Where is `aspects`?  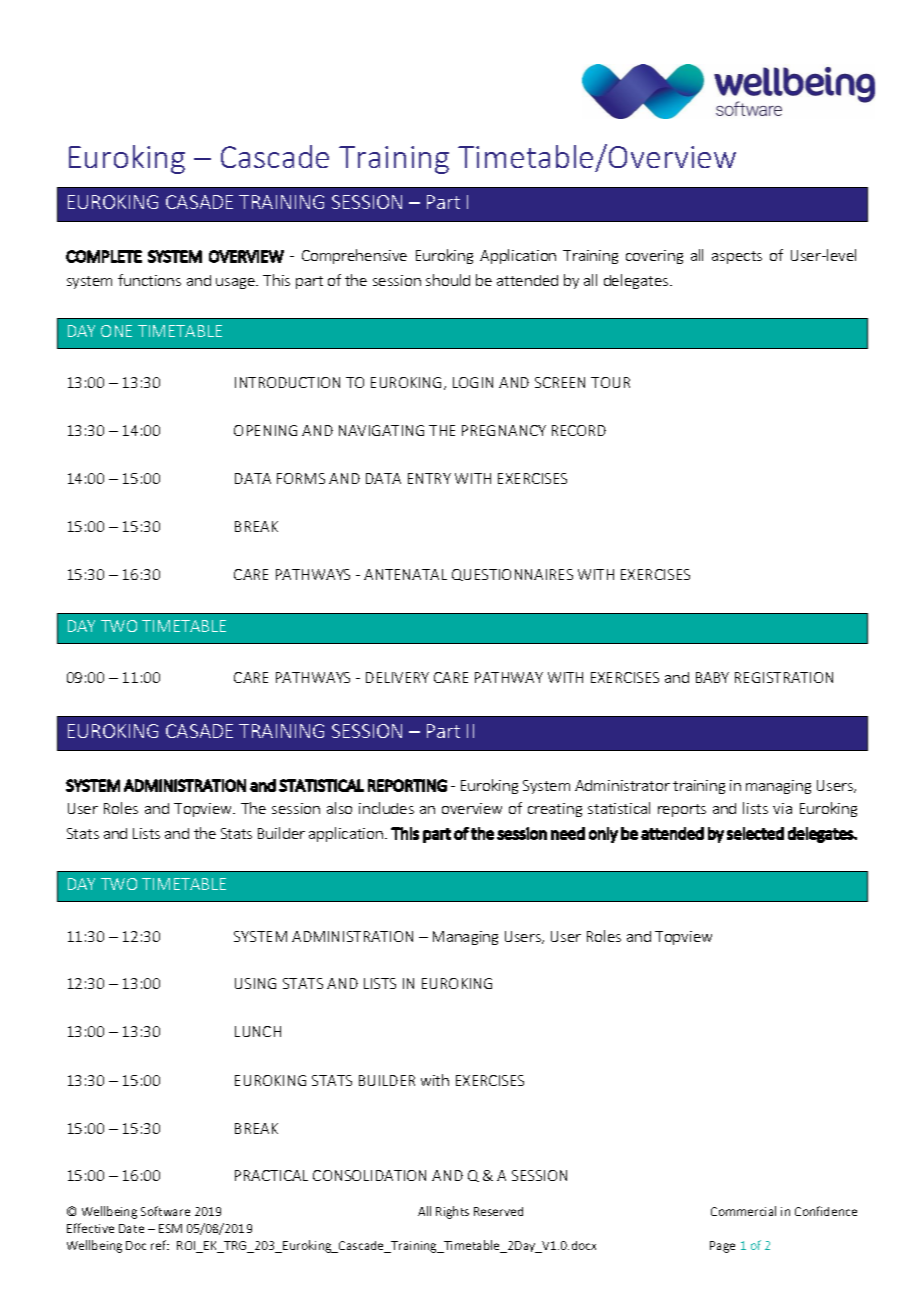
aspects is located at coordinates (737, 257).
